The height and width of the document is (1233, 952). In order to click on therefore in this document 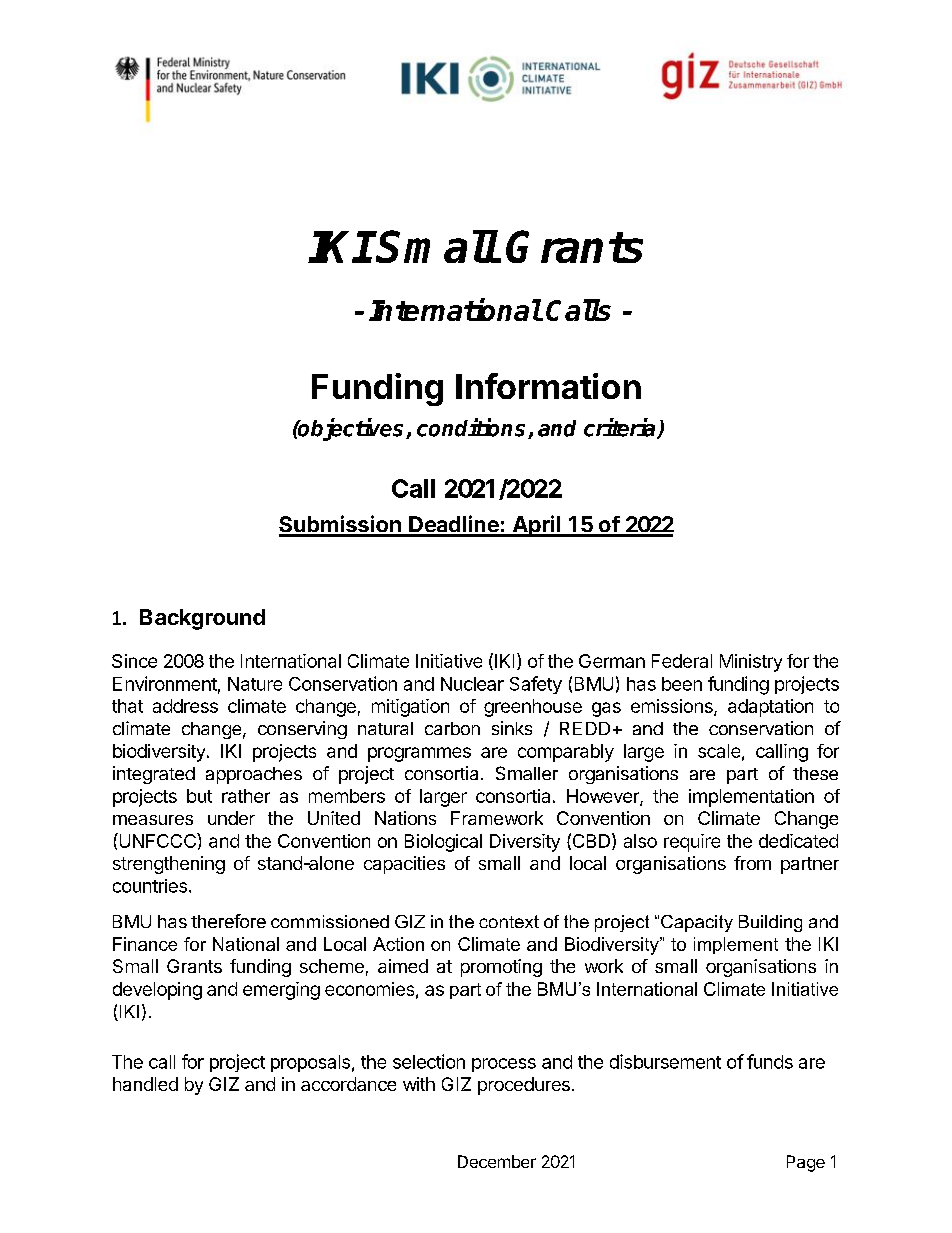, I will do `click(228, 921)`.
